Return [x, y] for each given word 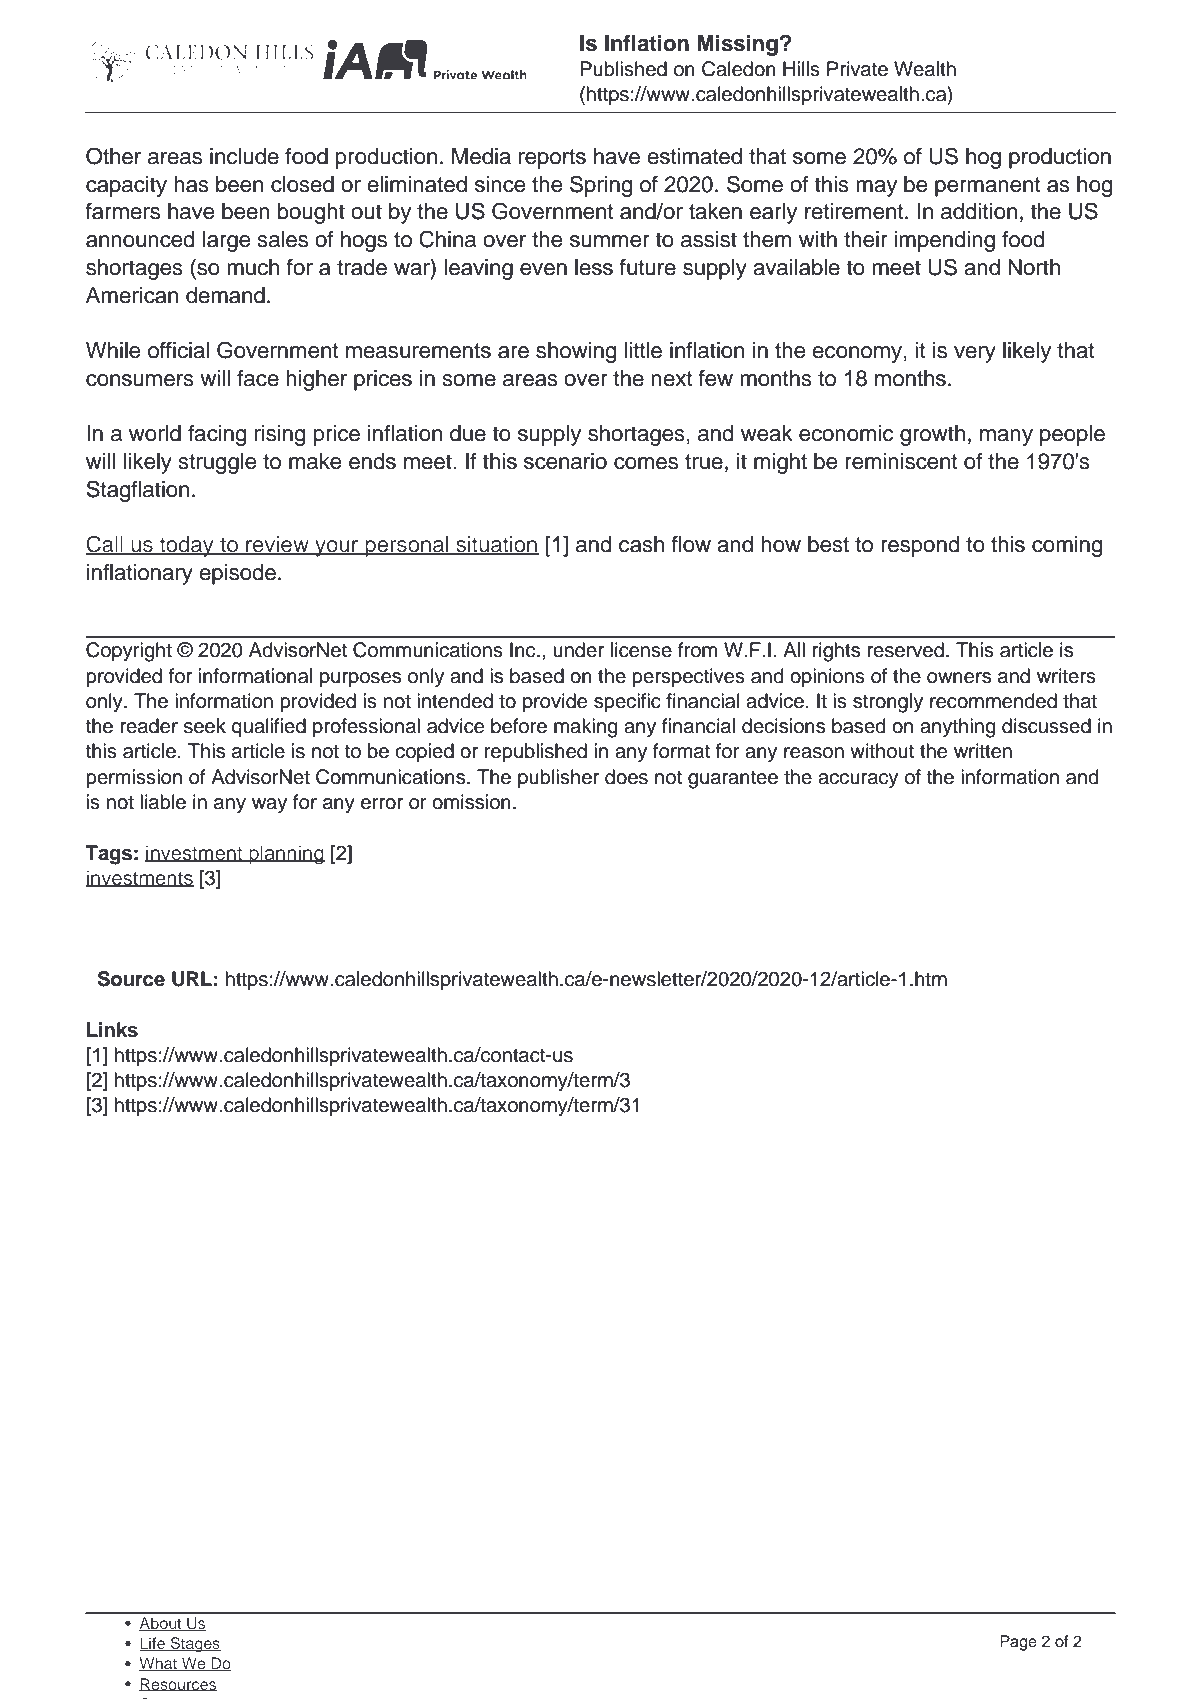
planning [286, 855]
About [161, 1624]
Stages [194, 1645]
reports [552, 159]
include [244, 156]
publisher [558, 778]
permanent [987, 187]
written [983, 751]
